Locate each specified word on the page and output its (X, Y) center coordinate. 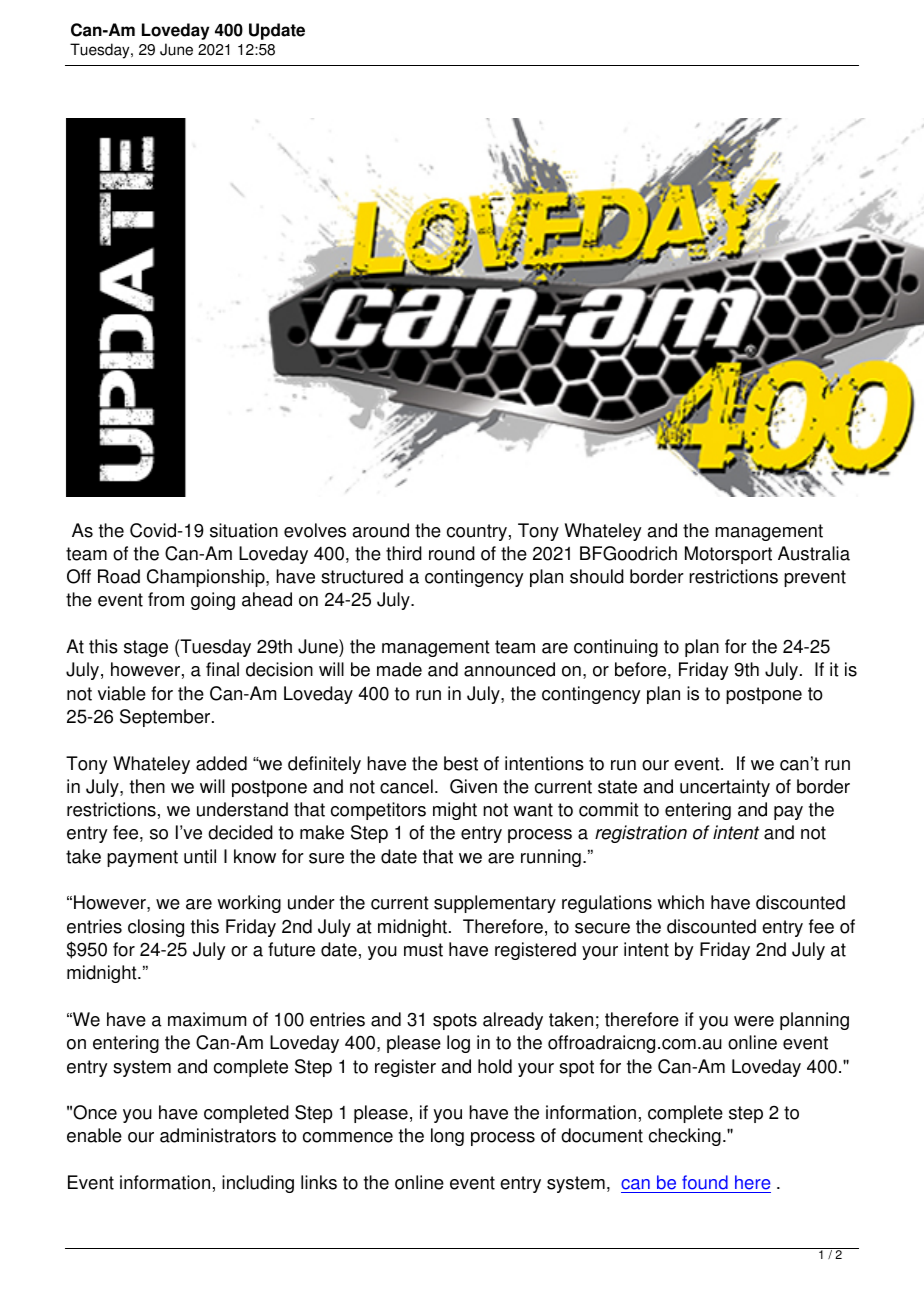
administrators (218, 1135)
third (404, 553)
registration (641, 834)
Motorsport (728, 555)
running (551, 858)
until (200, 856)
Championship (207, 578)
